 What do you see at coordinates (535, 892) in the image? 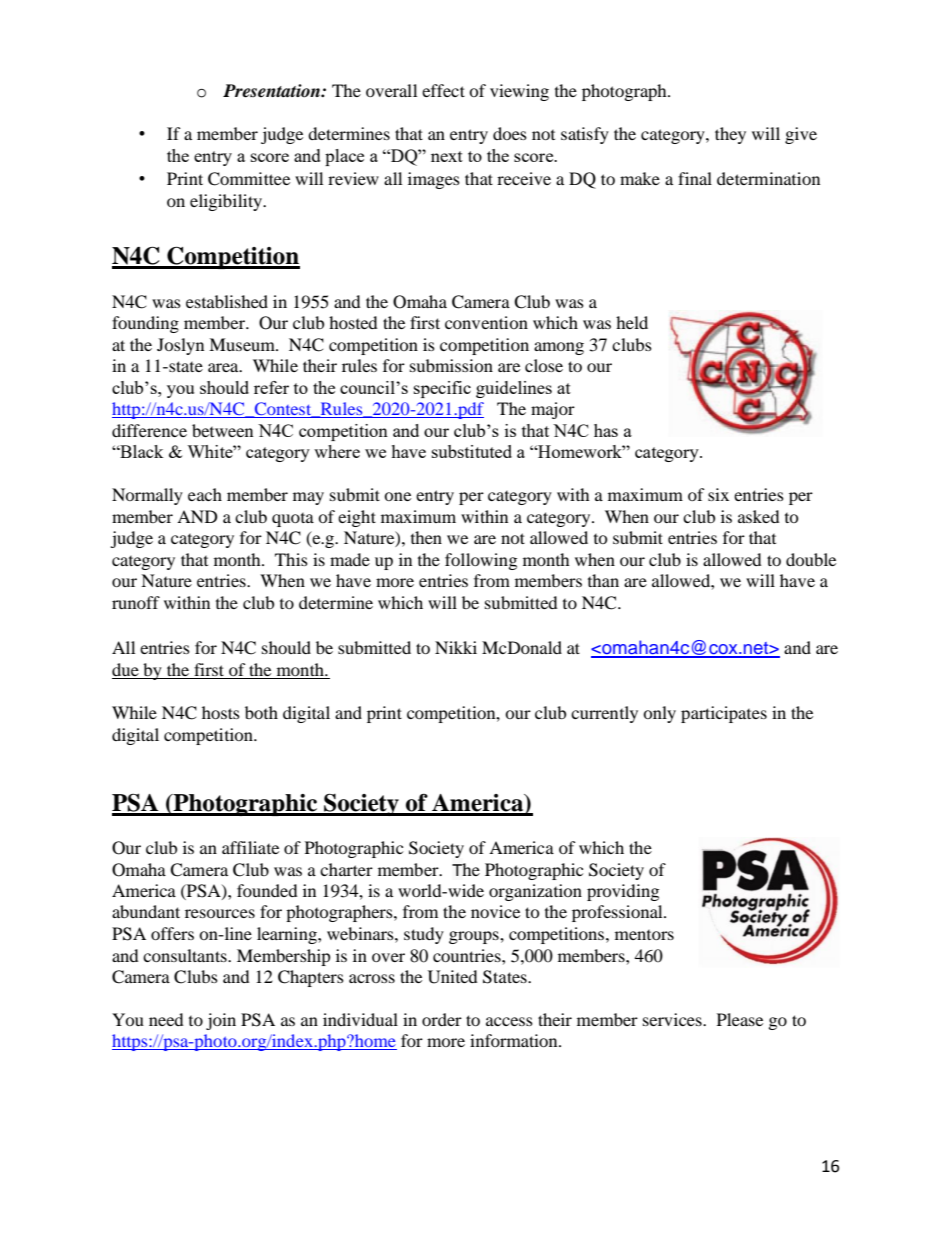
I see `organization` at bounding box center [535, 892].
